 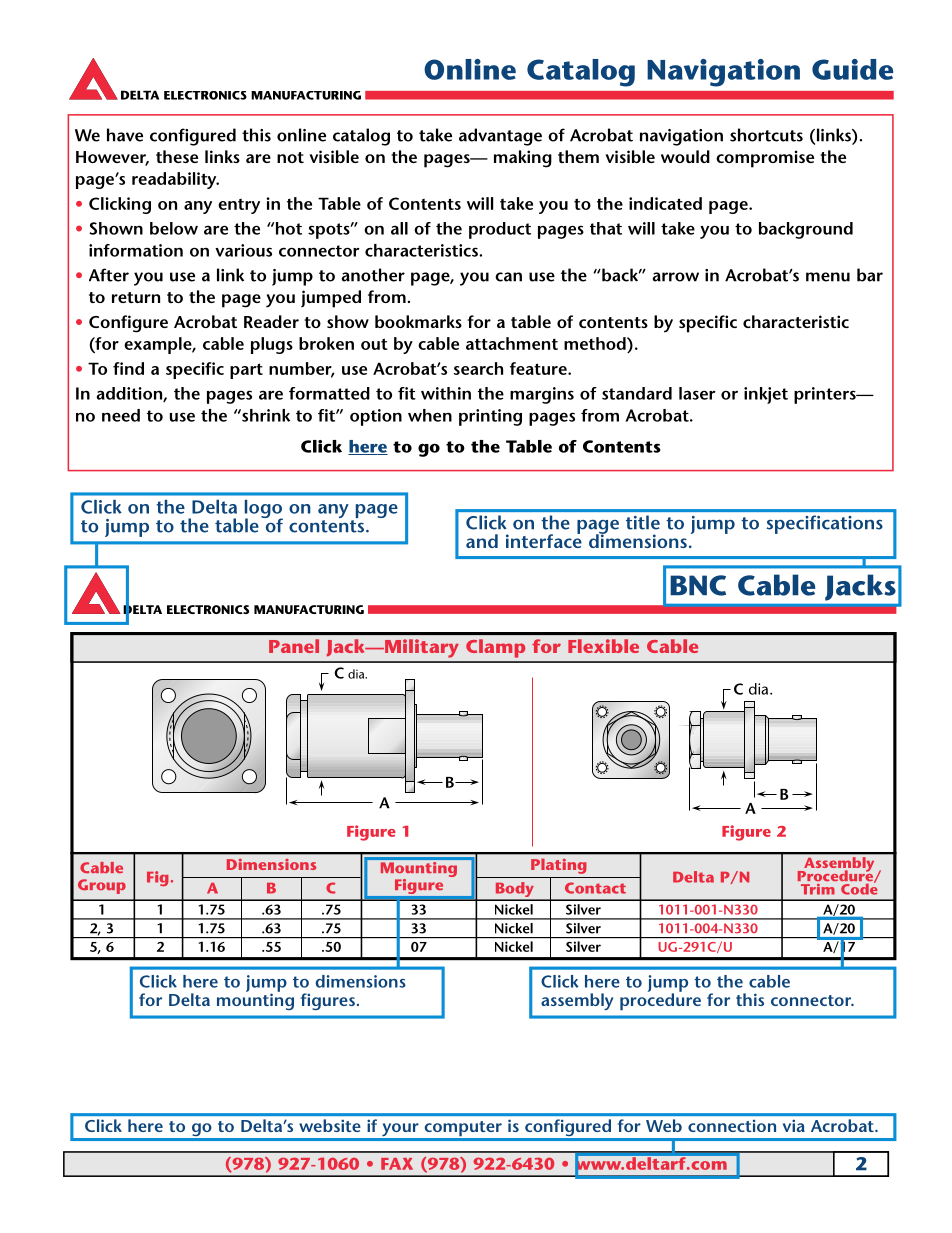 I want to click on inkjet, so click(x=766, y=395).
